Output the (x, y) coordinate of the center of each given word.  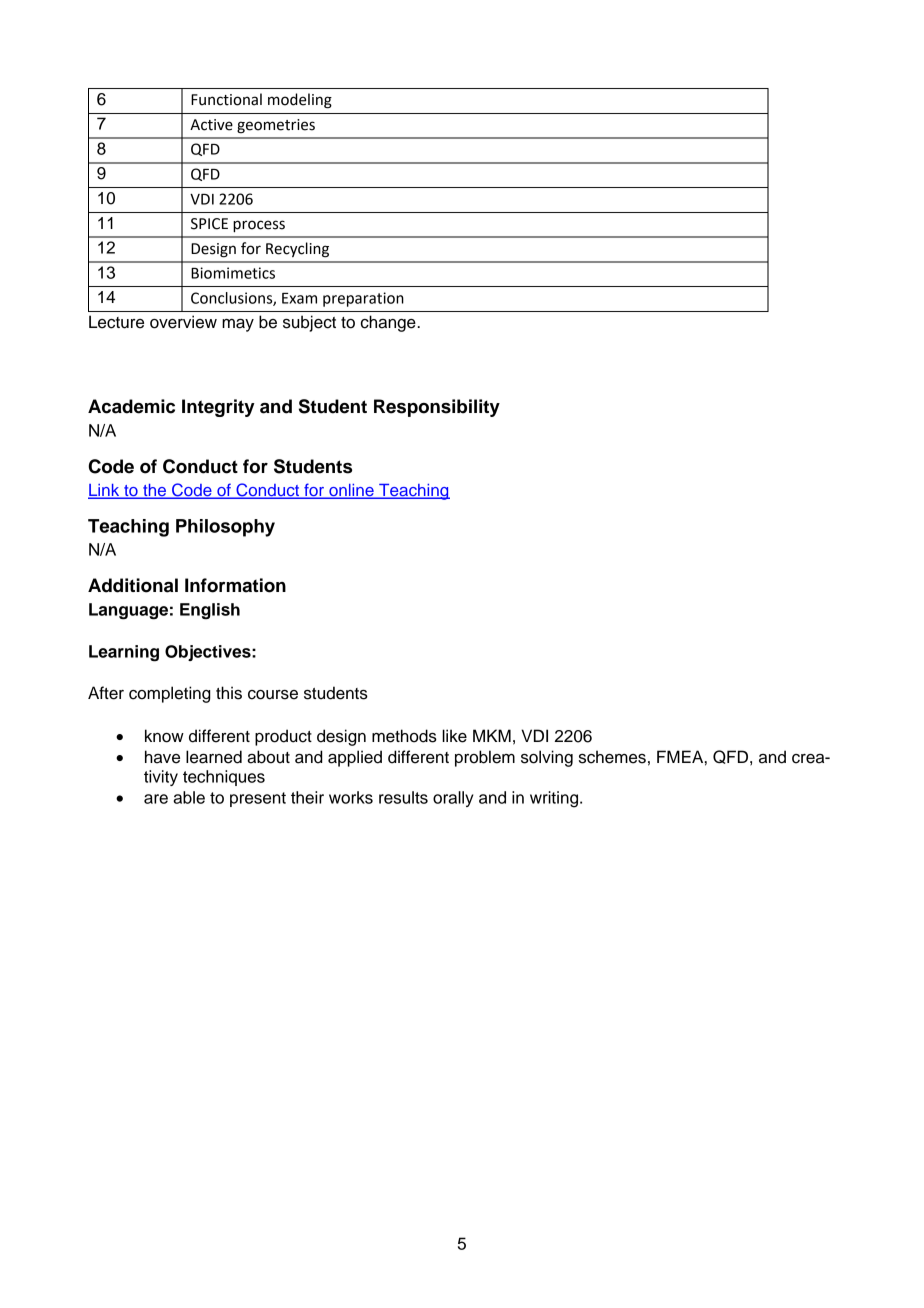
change (389, 323)
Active (211, 125)
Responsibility (437, 408)
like (454, 736)
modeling (300, 101)
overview (183, 322)
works (351, 797)
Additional (133, 585)
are (156, 799)
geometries (276, 126)
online (351, 491)
